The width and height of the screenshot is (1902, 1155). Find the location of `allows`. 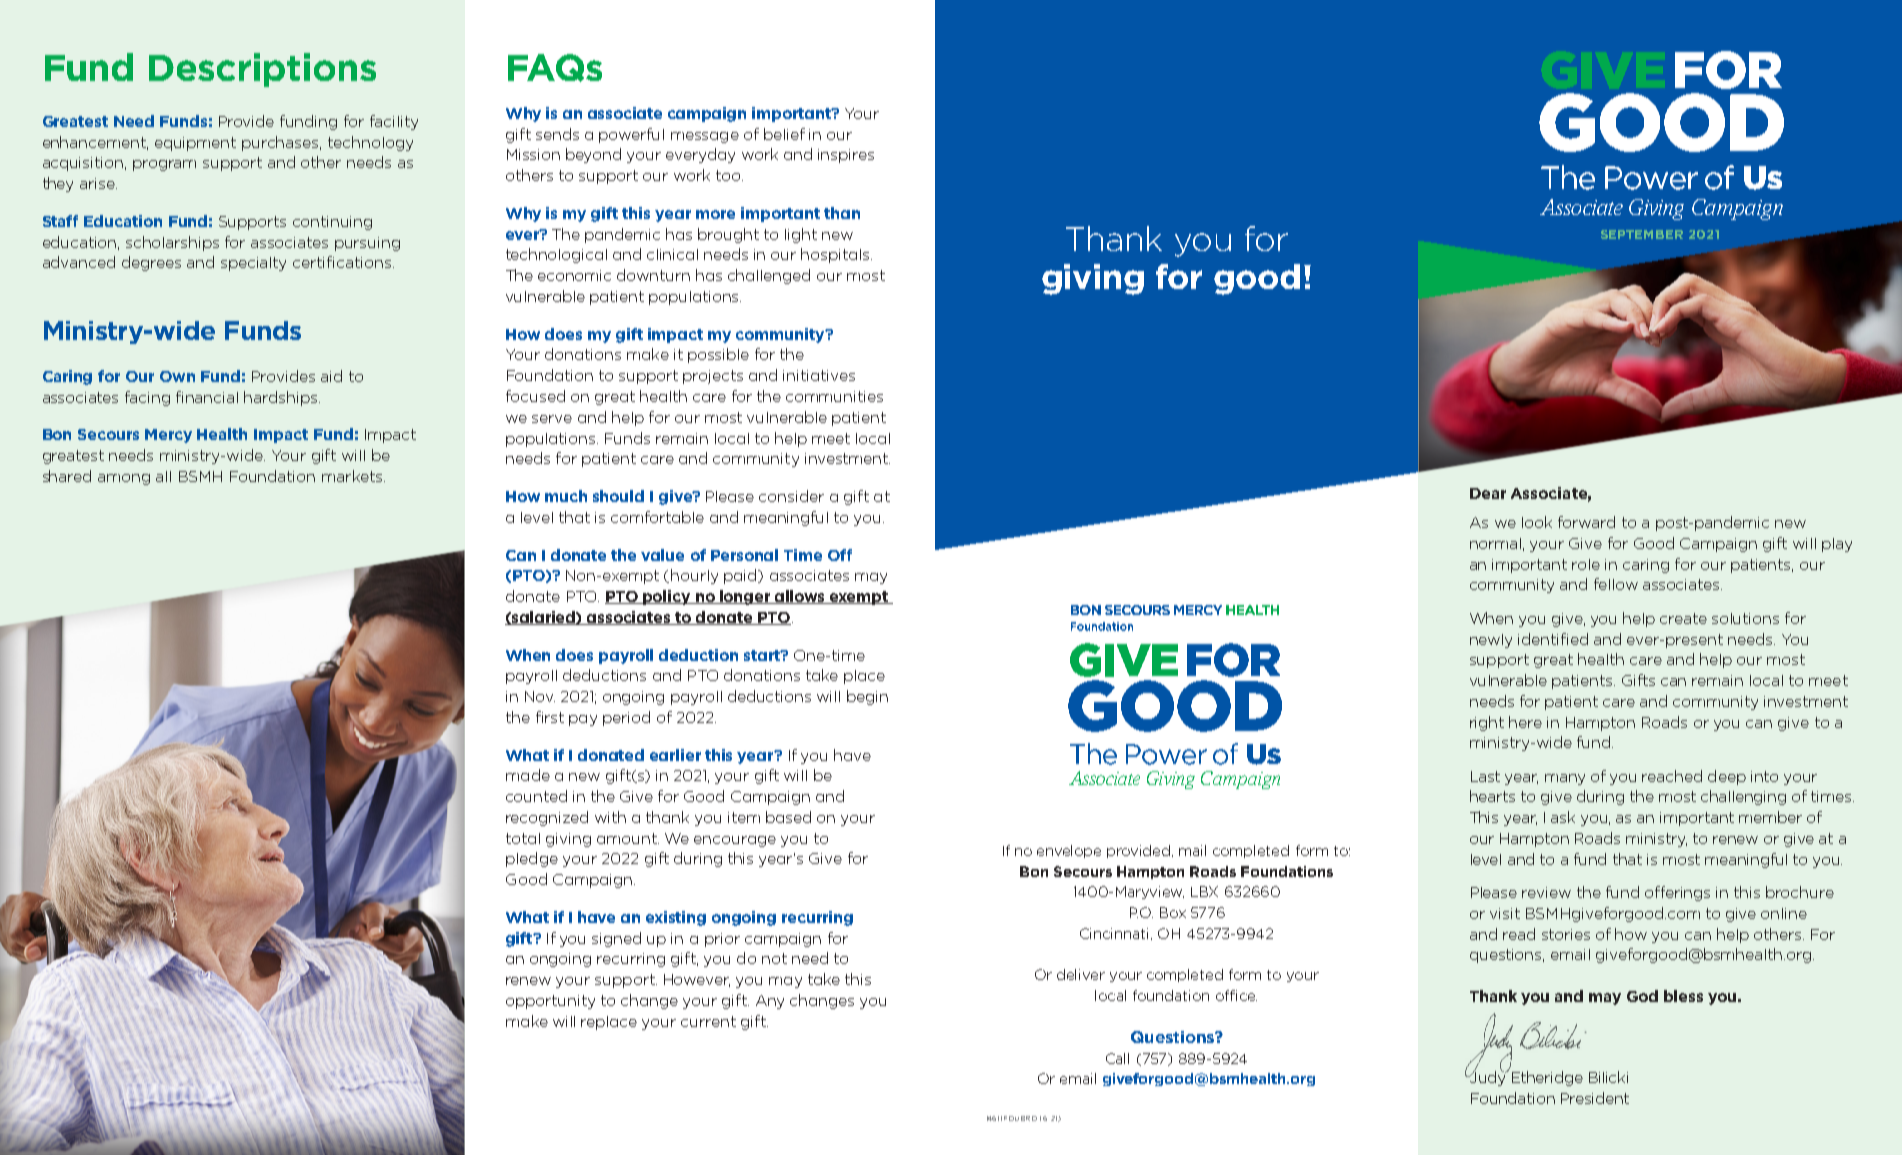

allows is located at coordinates (800, 597).
